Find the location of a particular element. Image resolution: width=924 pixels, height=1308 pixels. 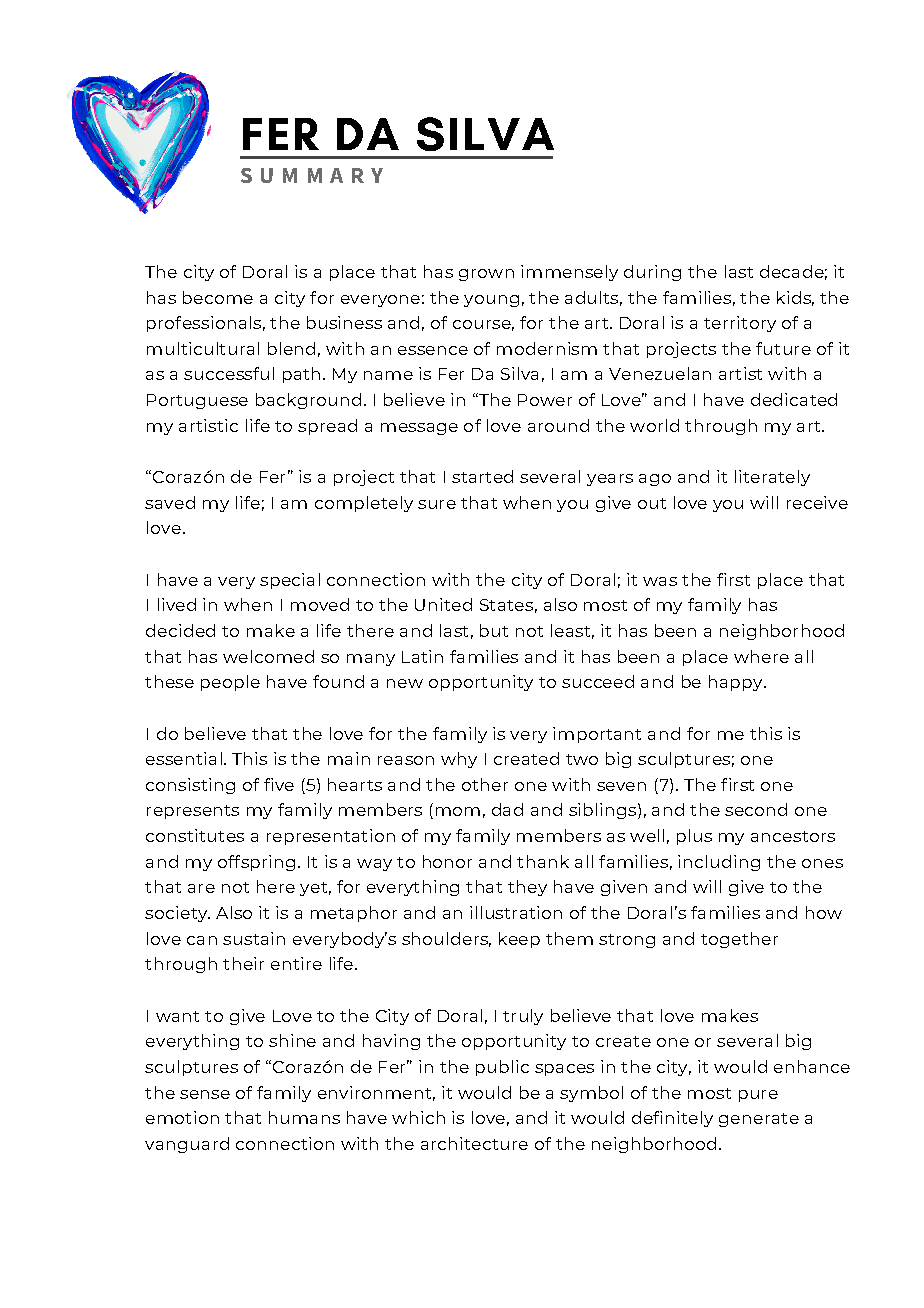

why is located at coordinates (459, 760).
